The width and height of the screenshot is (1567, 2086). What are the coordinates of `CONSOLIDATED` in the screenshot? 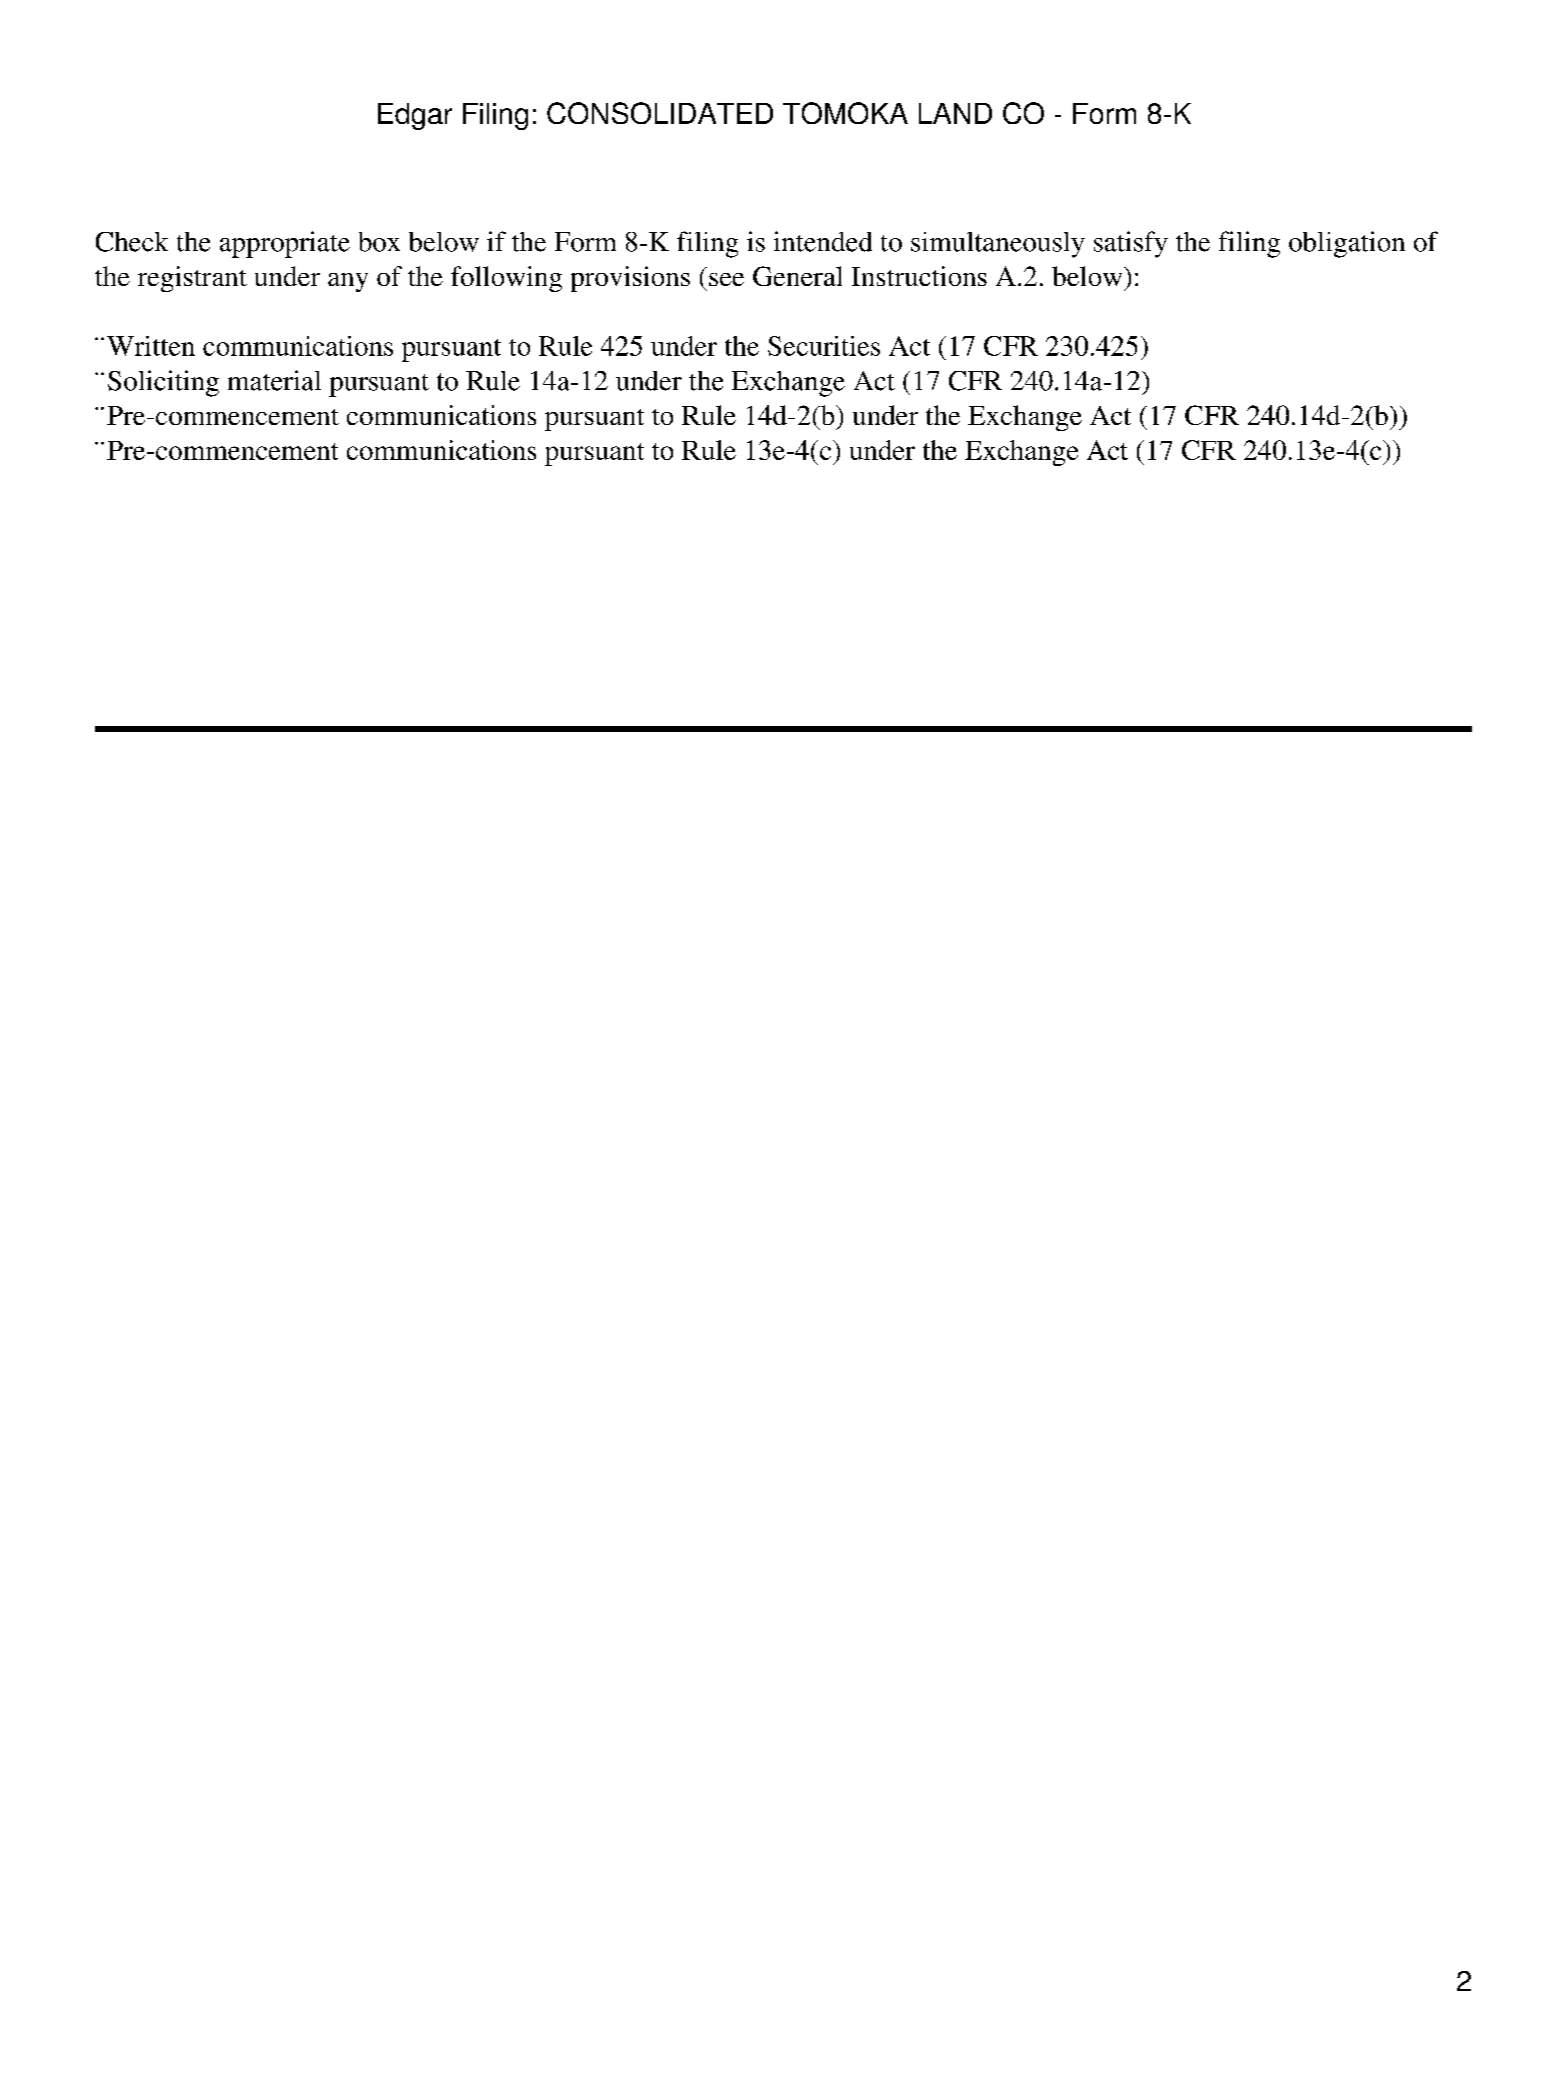 It's located at (660, 113).
